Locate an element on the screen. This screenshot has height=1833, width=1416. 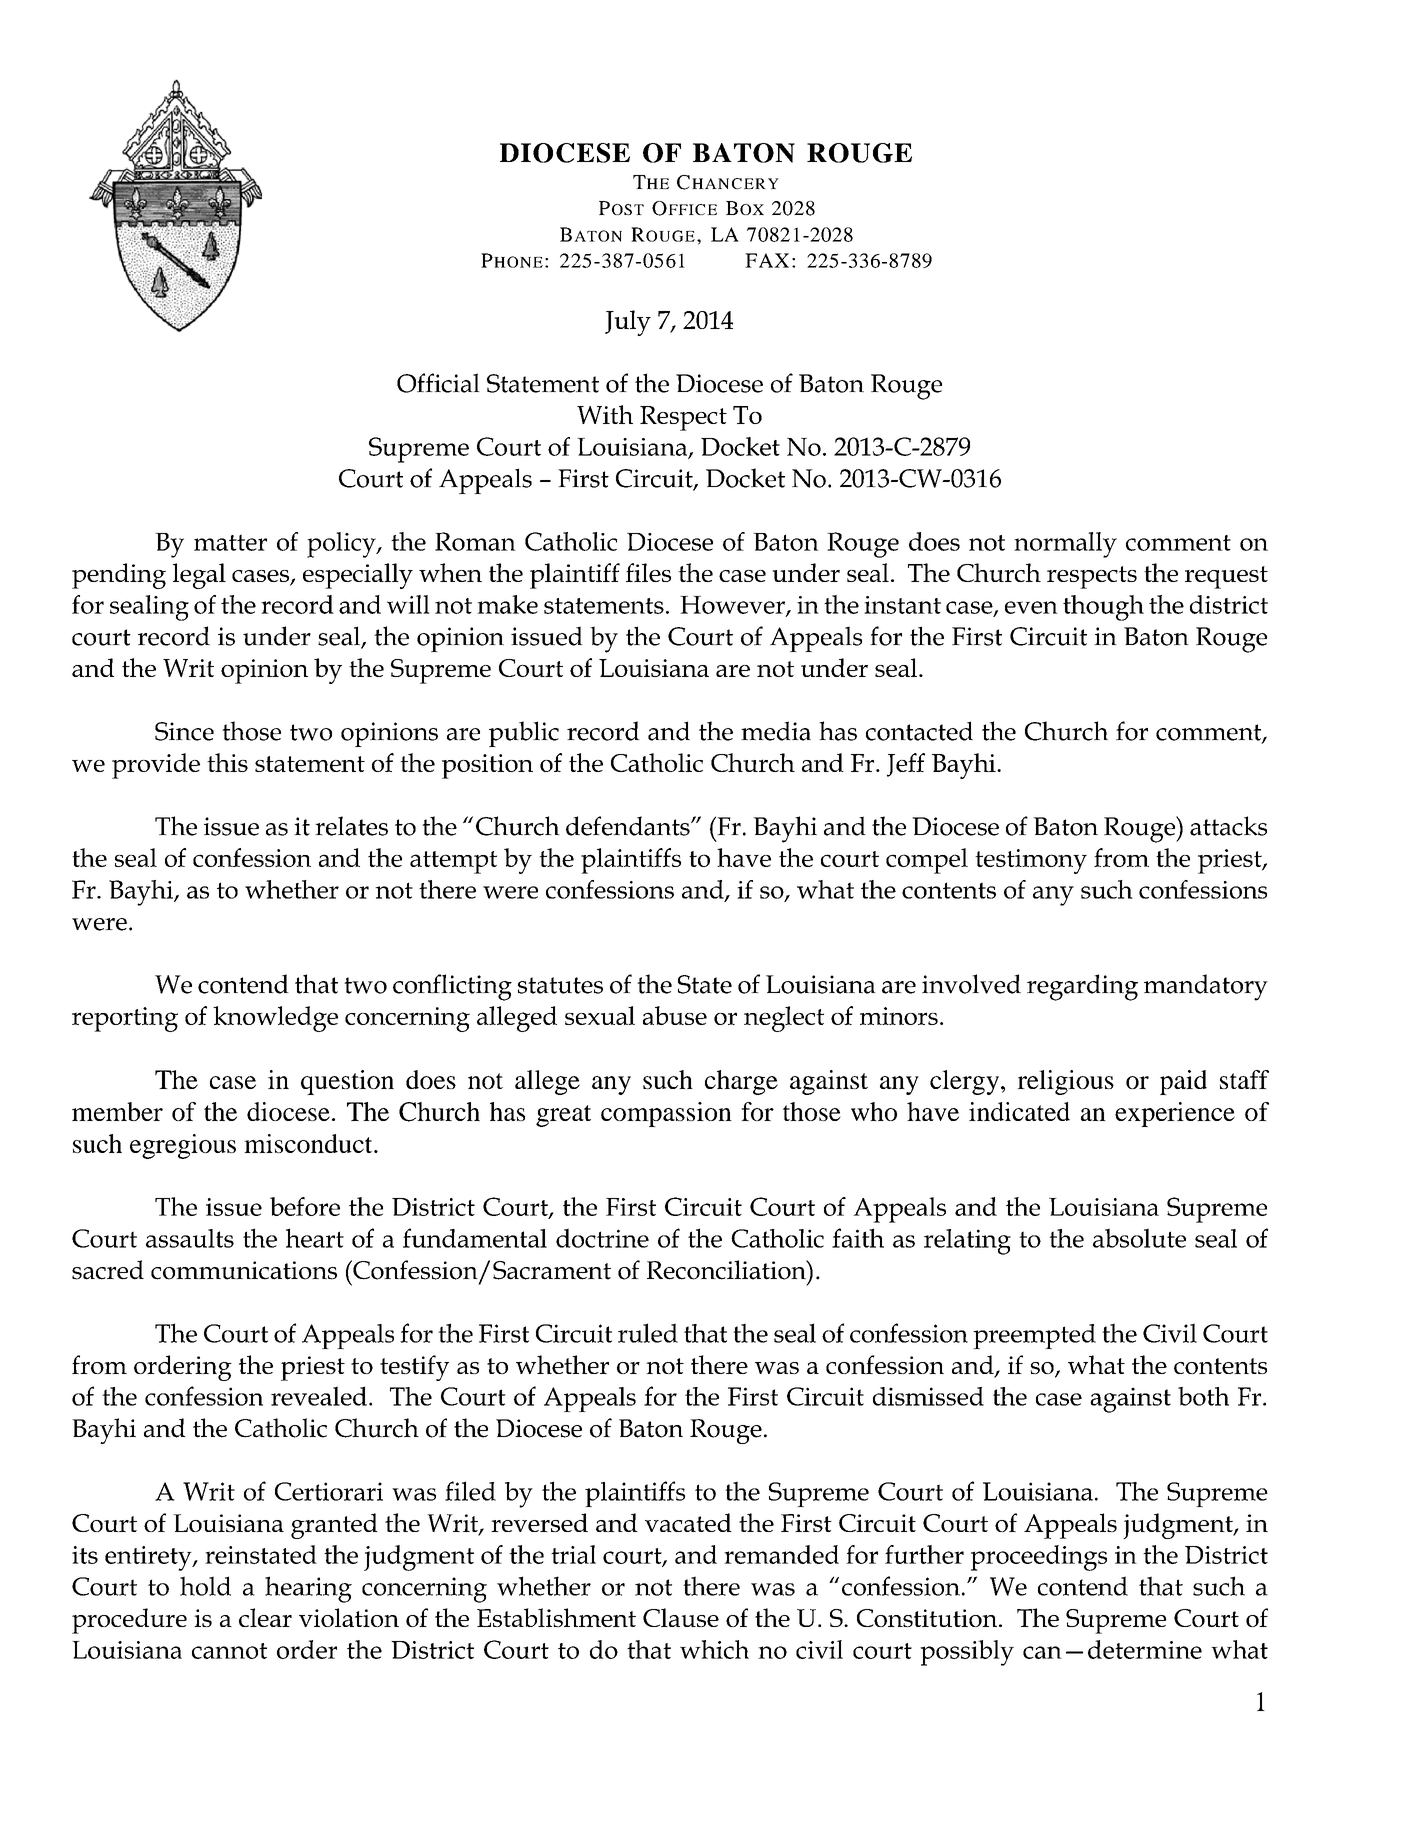
clear is located at coordinates (265, 1617).
